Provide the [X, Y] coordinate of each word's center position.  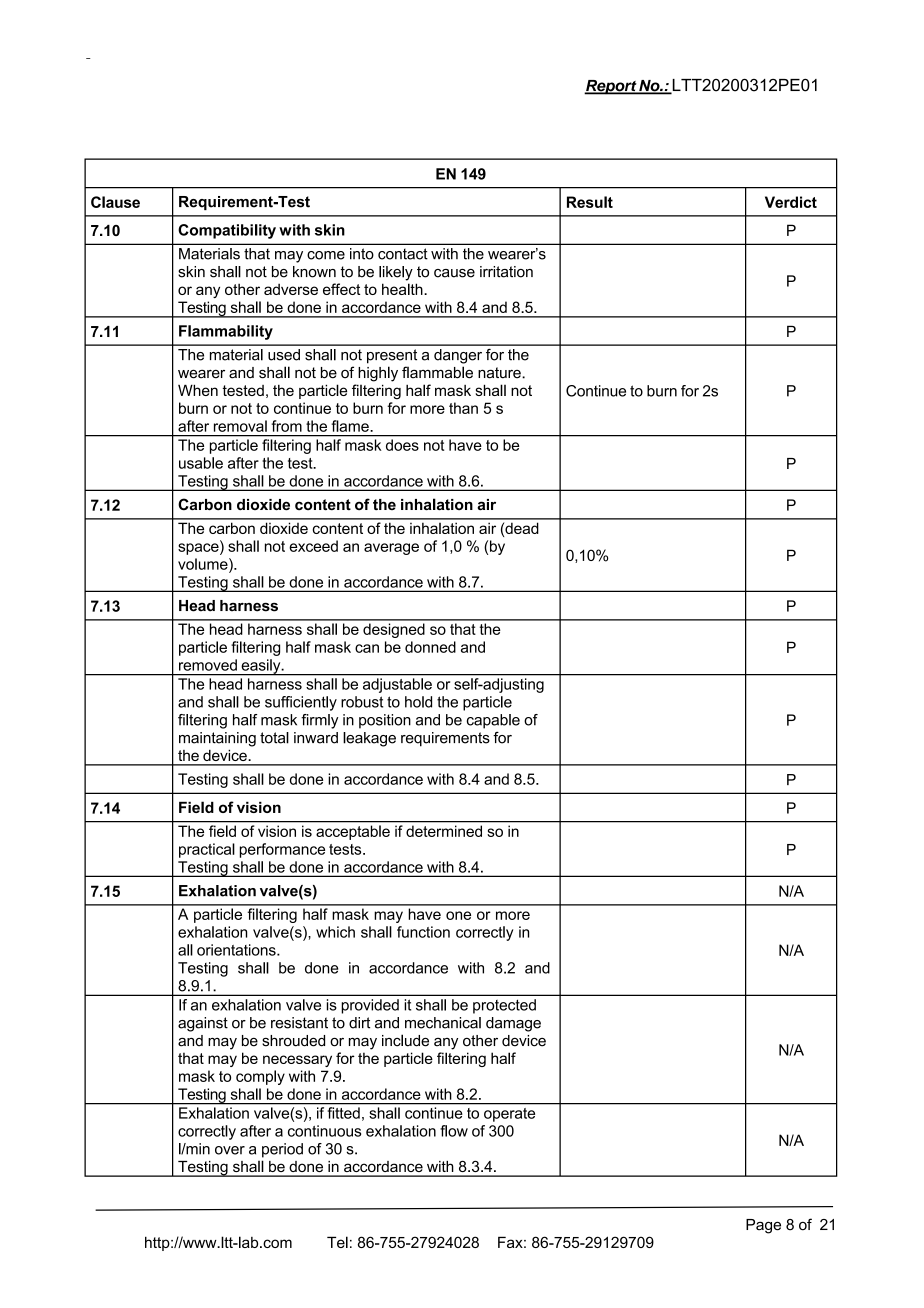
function [423, 932]
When [198, 390]
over [230, 1150]
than [463, 408]
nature [500, 373]
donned [430, 647]
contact [403, 254]
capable [493, 721]
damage [513, 1024]
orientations [237, 950]
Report [611, 87]
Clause [115, 202]
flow [454, 1131]
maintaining [217, 739]
